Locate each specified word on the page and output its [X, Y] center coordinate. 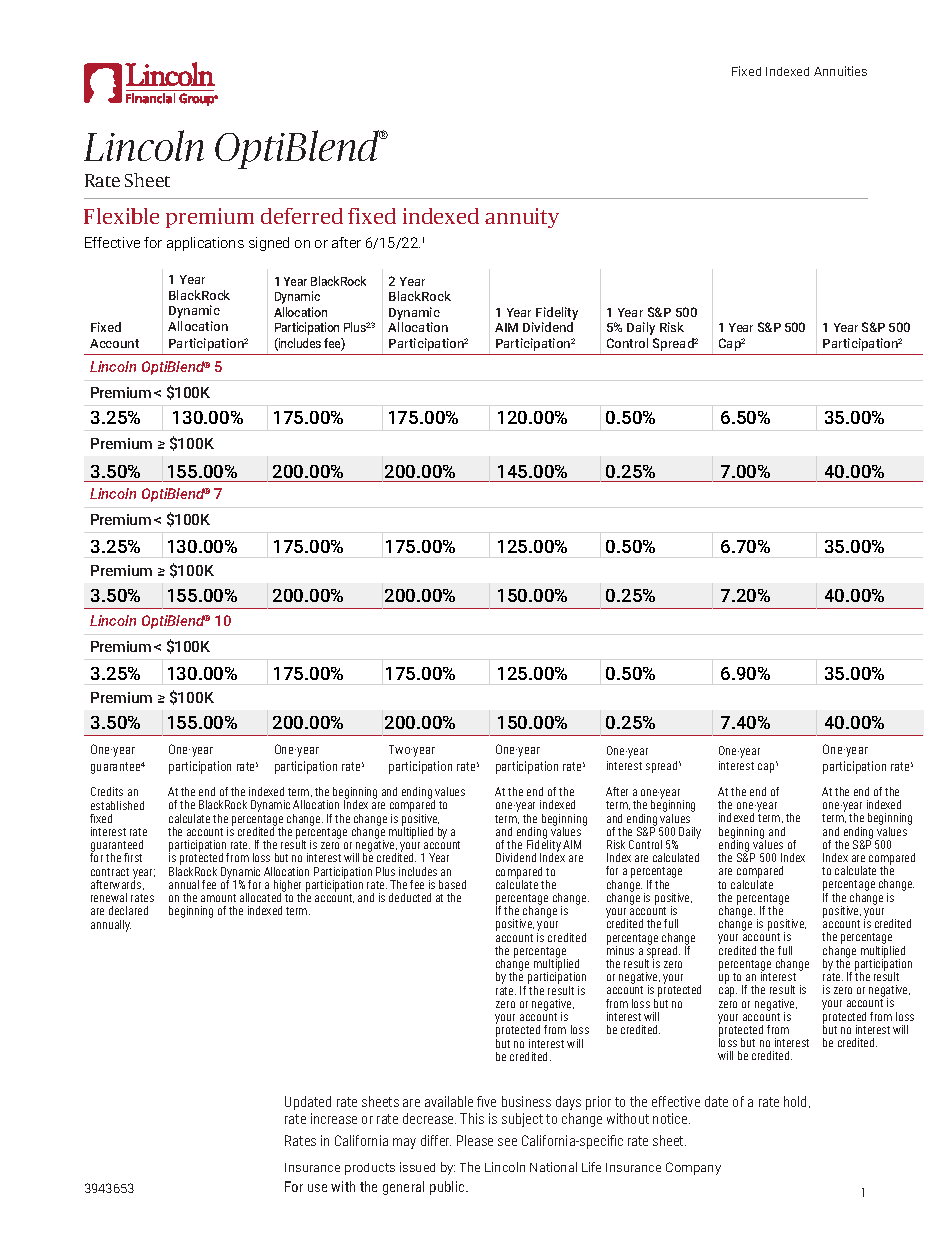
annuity [522, 218]
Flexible [121, 216]
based [452, 884]
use [317, 1188]
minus [620, 949]
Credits [107, 791]
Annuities [840, 71]
